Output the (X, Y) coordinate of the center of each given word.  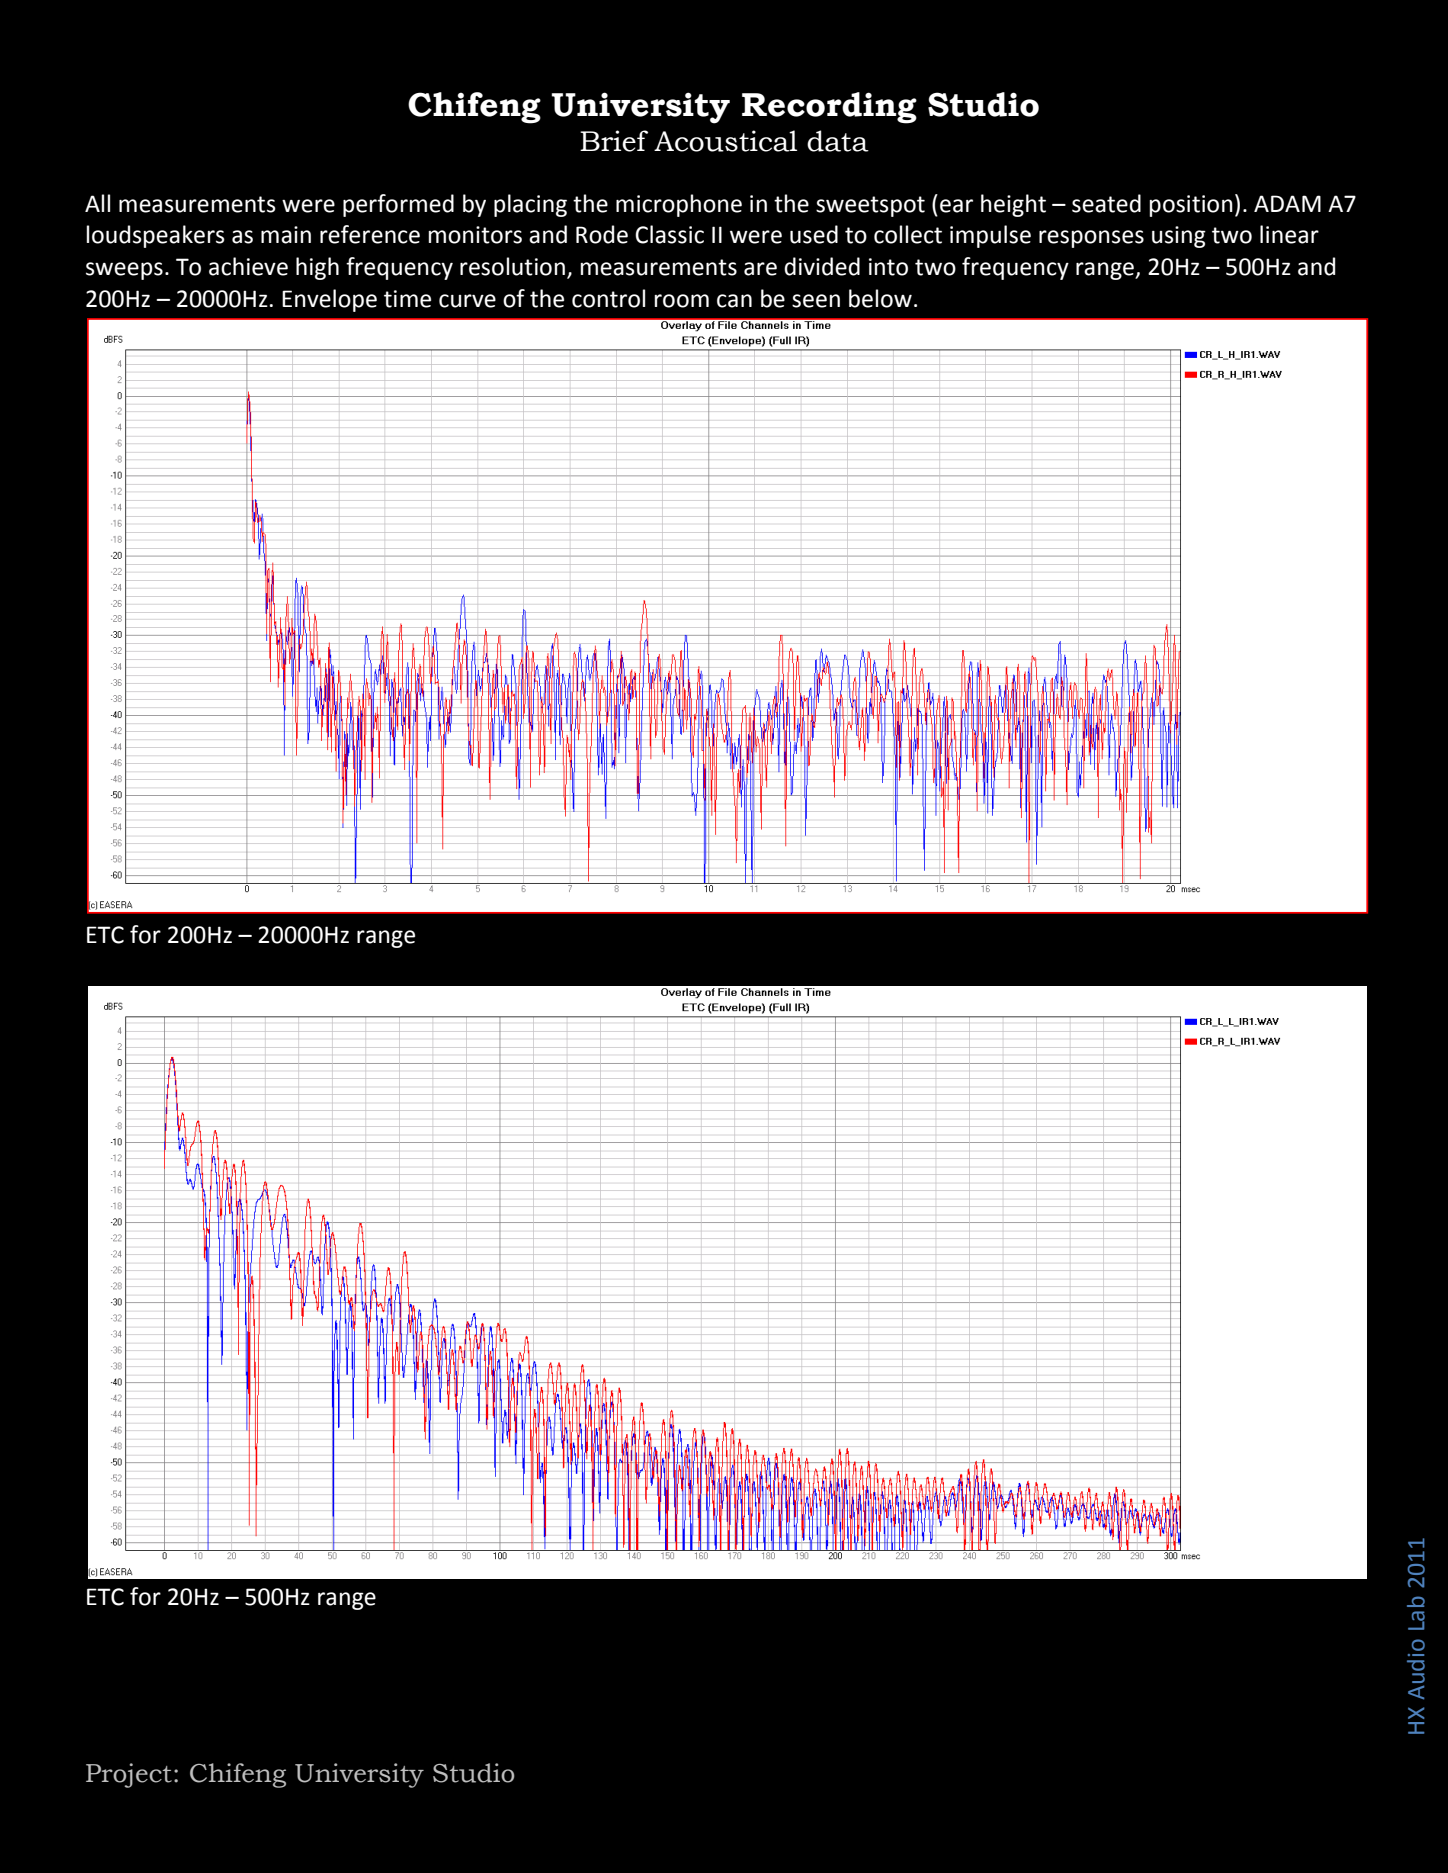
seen (816, 301)
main (286, 235)
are (760, 269)
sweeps (124, 271)
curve (467, 301)
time (407, 299)
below (880, 298)
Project (129, 1775)
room (682, 301)
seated (1106, 203)
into (888, 267)
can (734, 301)
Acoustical (725, 141)
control (608, 298)
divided (822, 266)
